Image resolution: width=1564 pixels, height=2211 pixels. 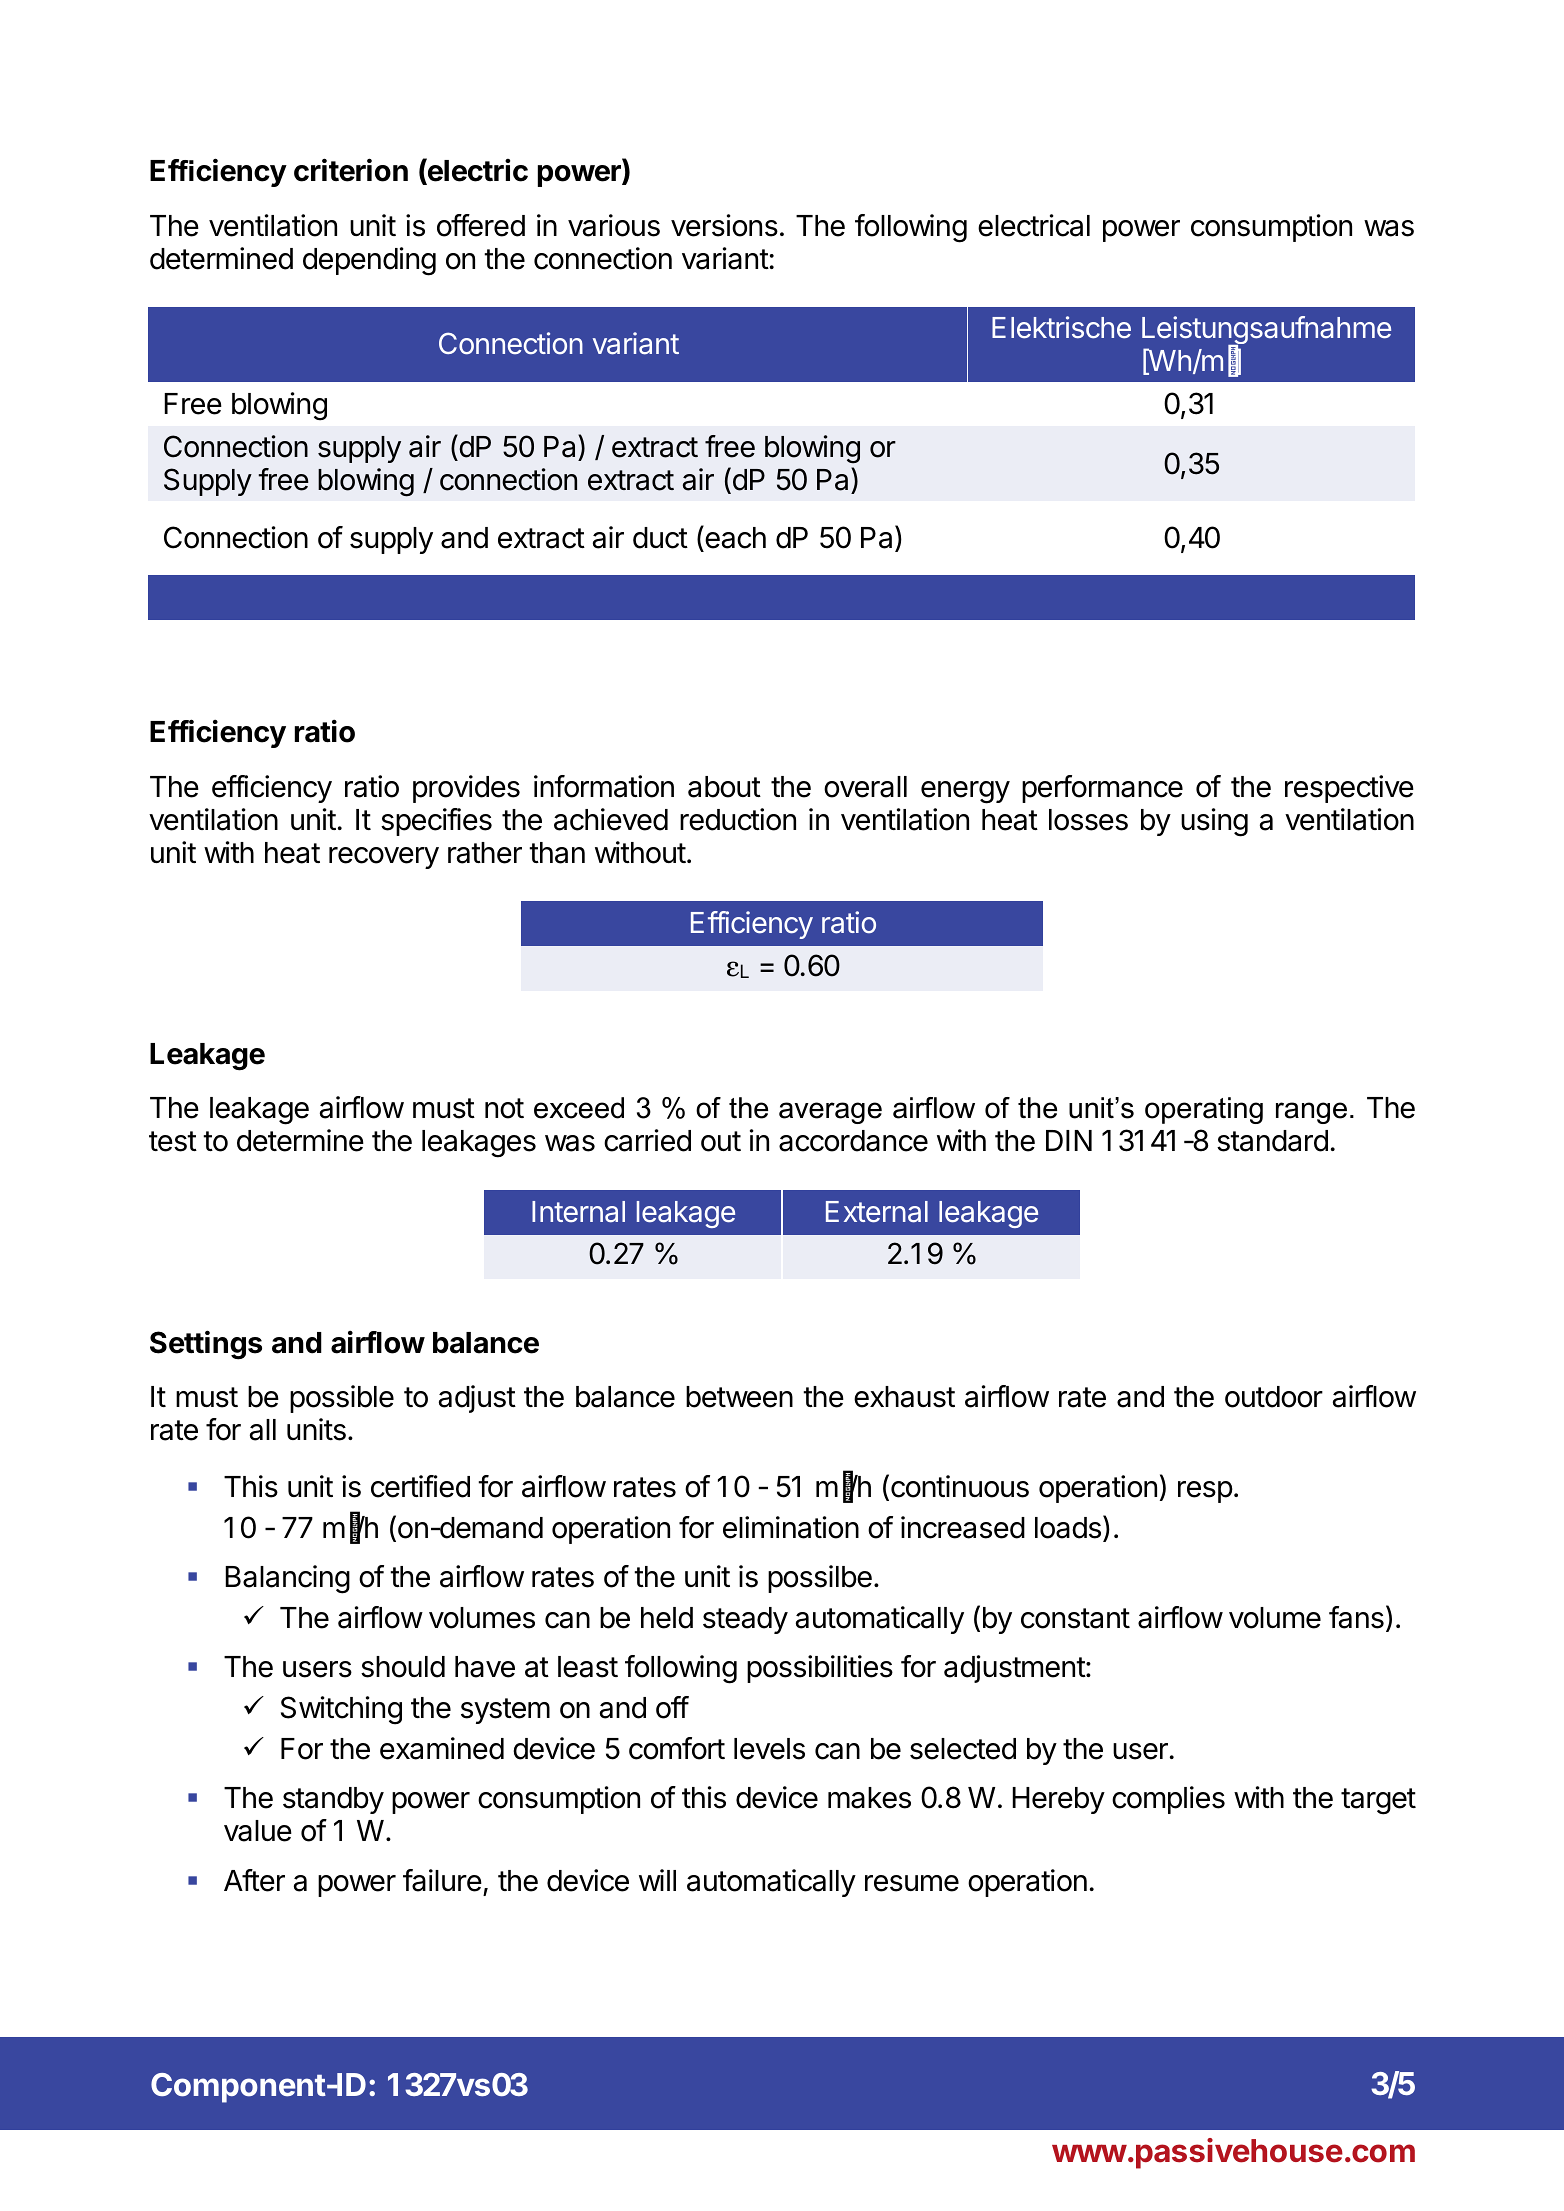 I want to click on various, so click(x=614, y=225).
